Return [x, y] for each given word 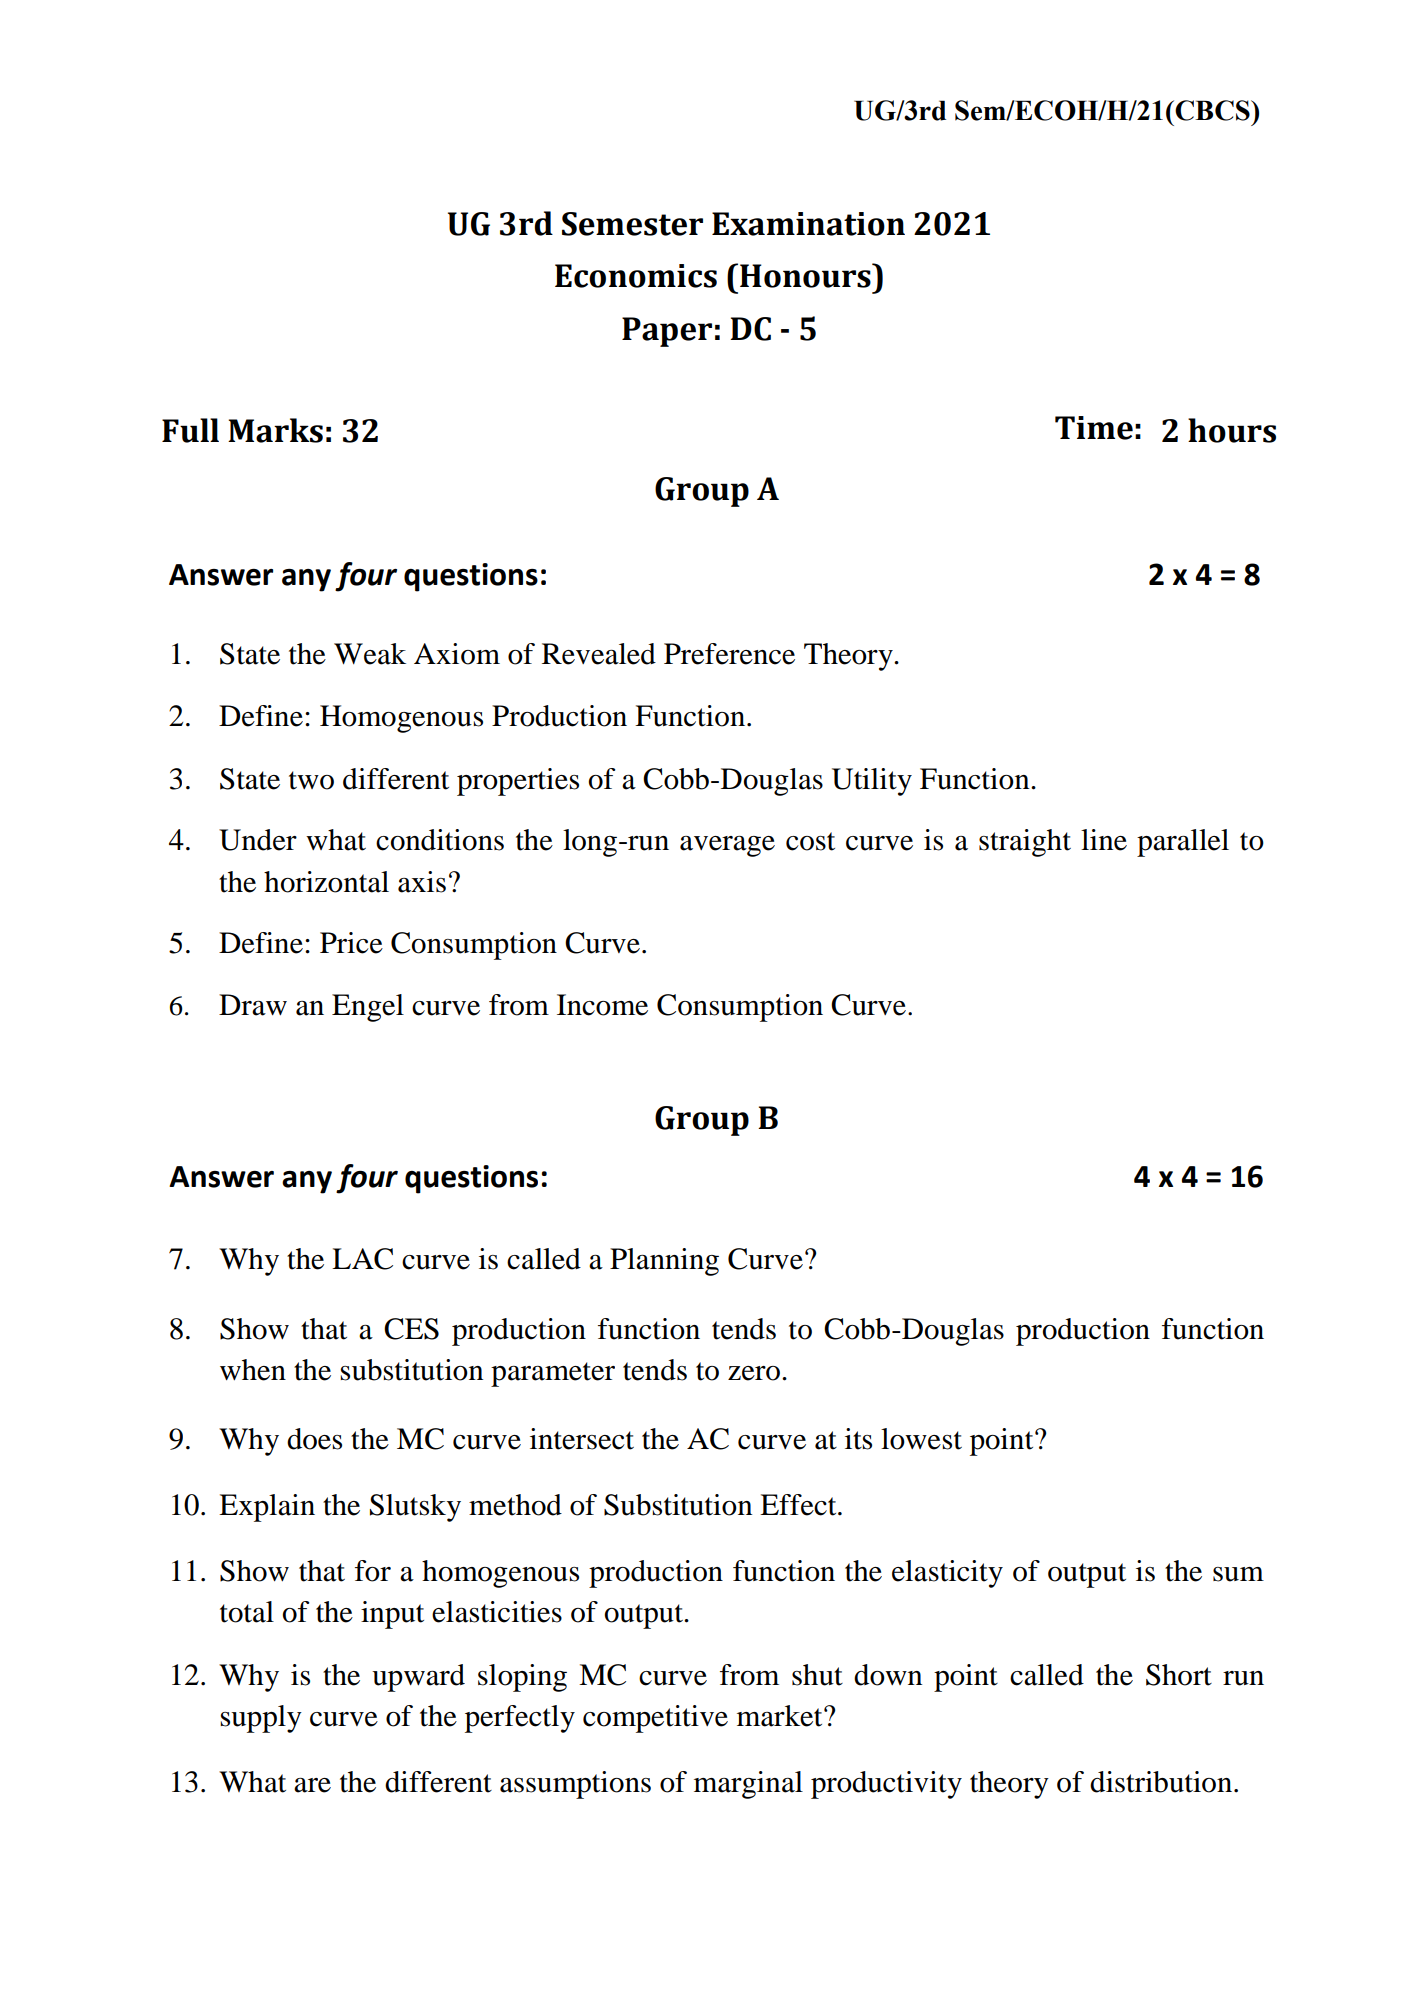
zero [755, 1373]
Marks [275, 430]
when [253, 1370]
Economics [636, 276]
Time [1094, 428]
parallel [1183, 843]
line [1104, 840]
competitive [655, 1719]
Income [602, 1005]
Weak [370, 654]
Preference [729, 654]
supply [261, 1719]
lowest [921, 1439]
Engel [368, 1008]
